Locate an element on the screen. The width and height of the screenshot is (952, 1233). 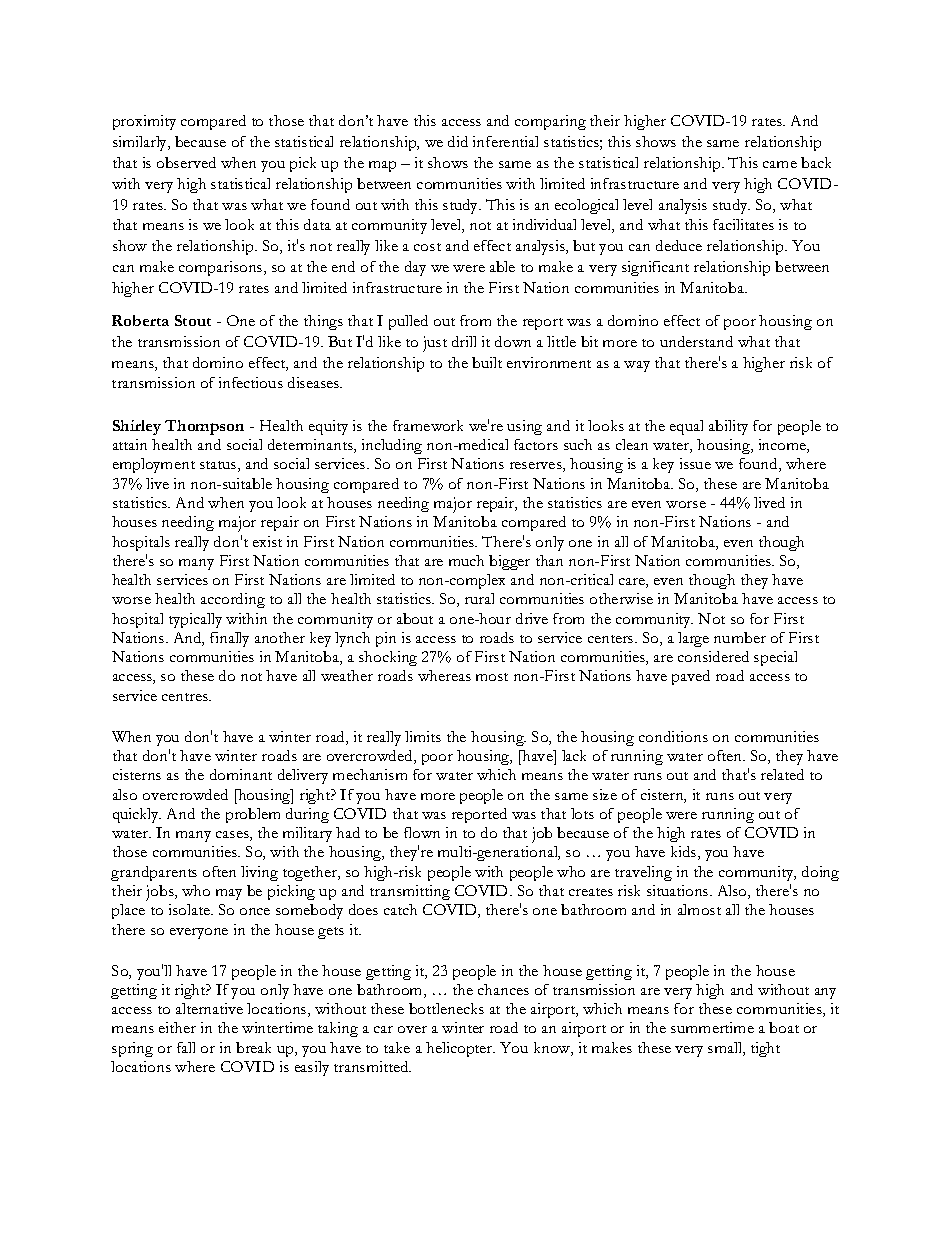
observed is located at coordinates (186, 162).
